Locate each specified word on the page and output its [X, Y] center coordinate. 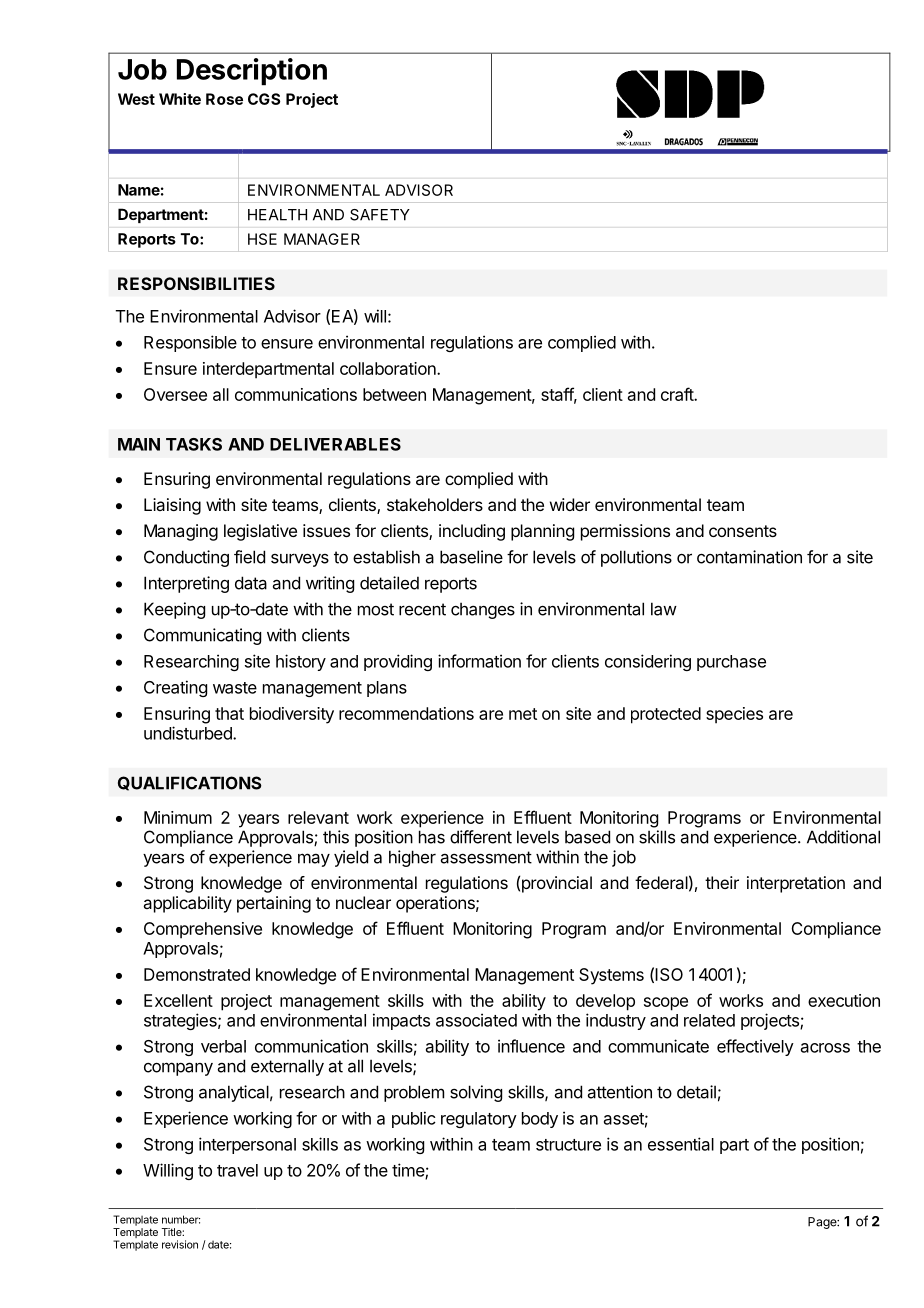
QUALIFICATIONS [190, 783]
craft [678, 394]
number [181, 1219]
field [249, 557]
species [734, 715]
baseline [471, 557]
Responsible [190, 343]
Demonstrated [197, 974]
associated [476, 1020]
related [709, 1020]
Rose [224, 99]
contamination [749, 557]
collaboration [389, 368]
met [523, 714]
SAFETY [380, 215]
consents [743, 531]
